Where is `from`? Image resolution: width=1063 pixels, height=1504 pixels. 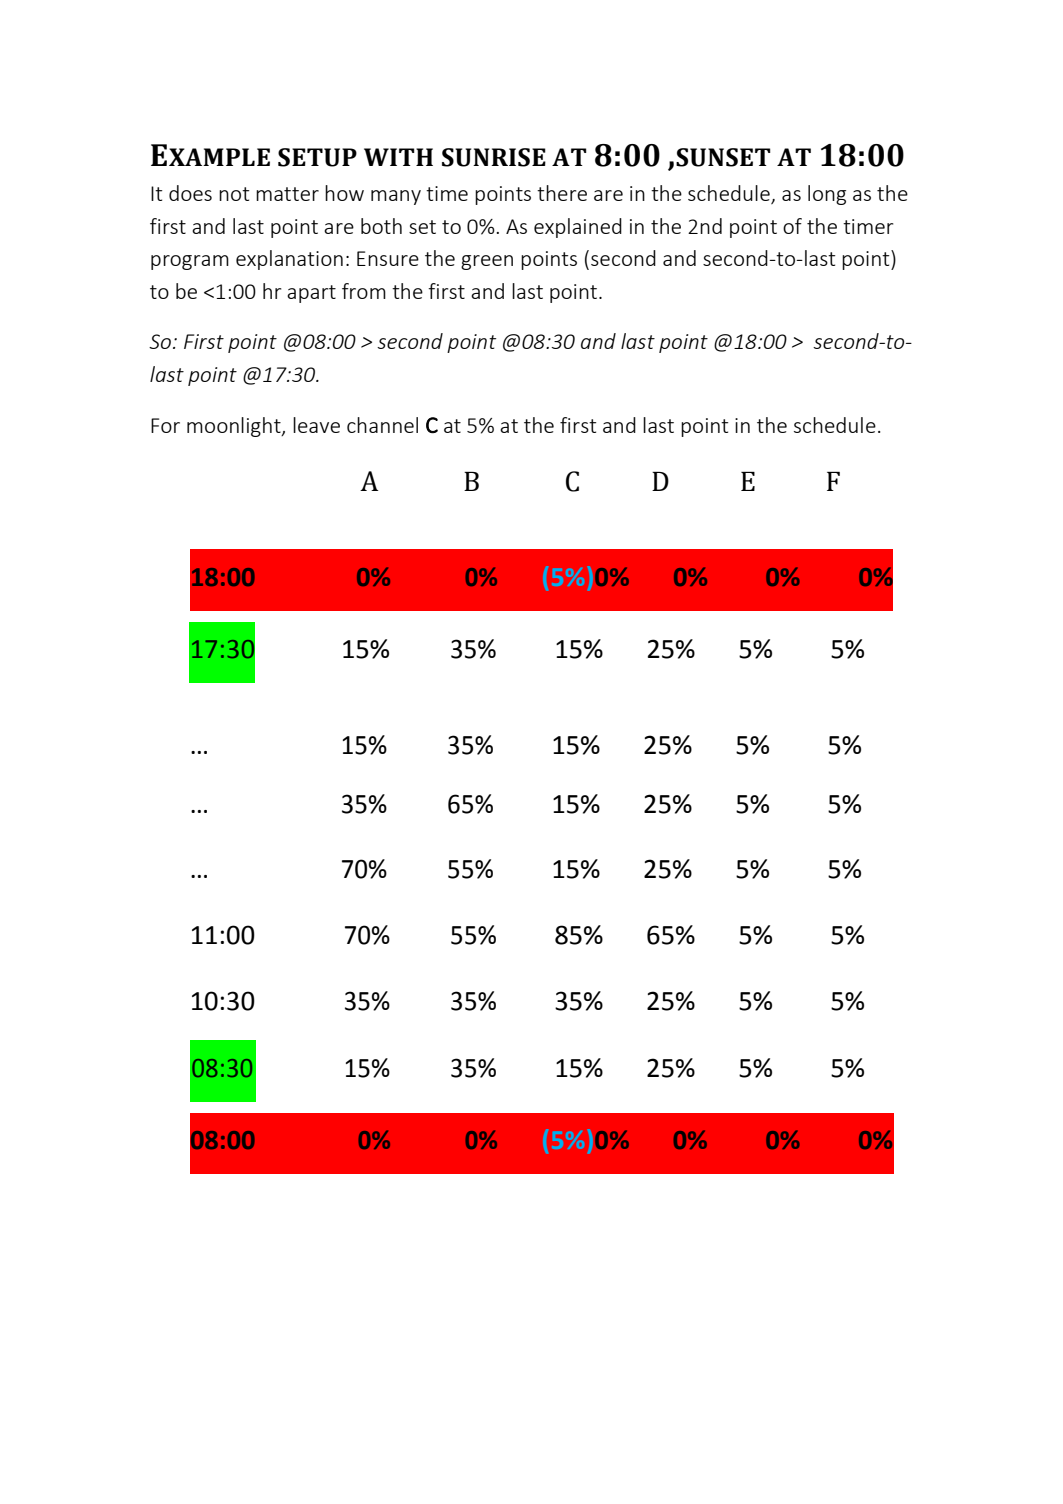 from is located at coordinates (364, 291).
